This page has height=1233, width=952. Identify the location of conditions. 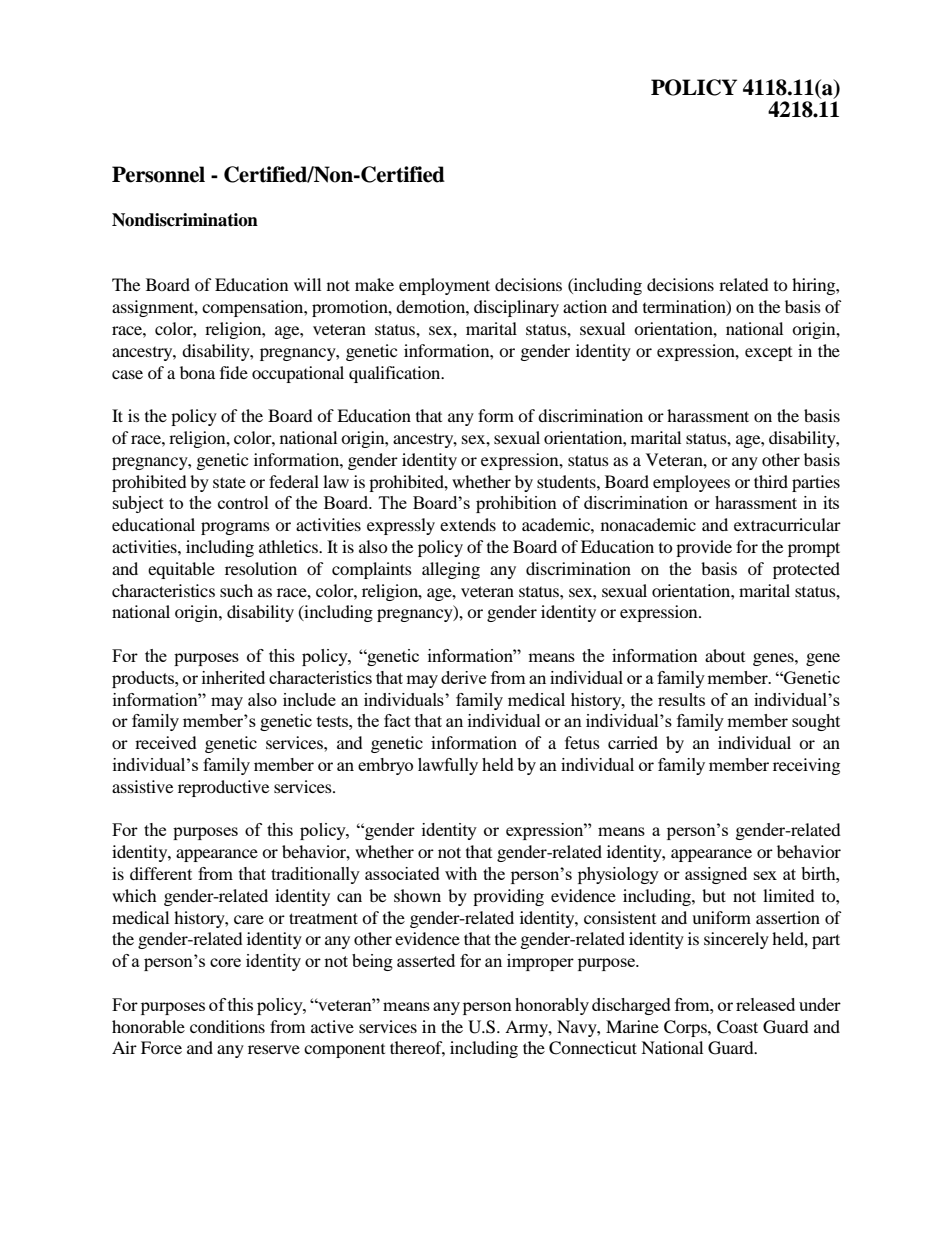
(227, 1026).
